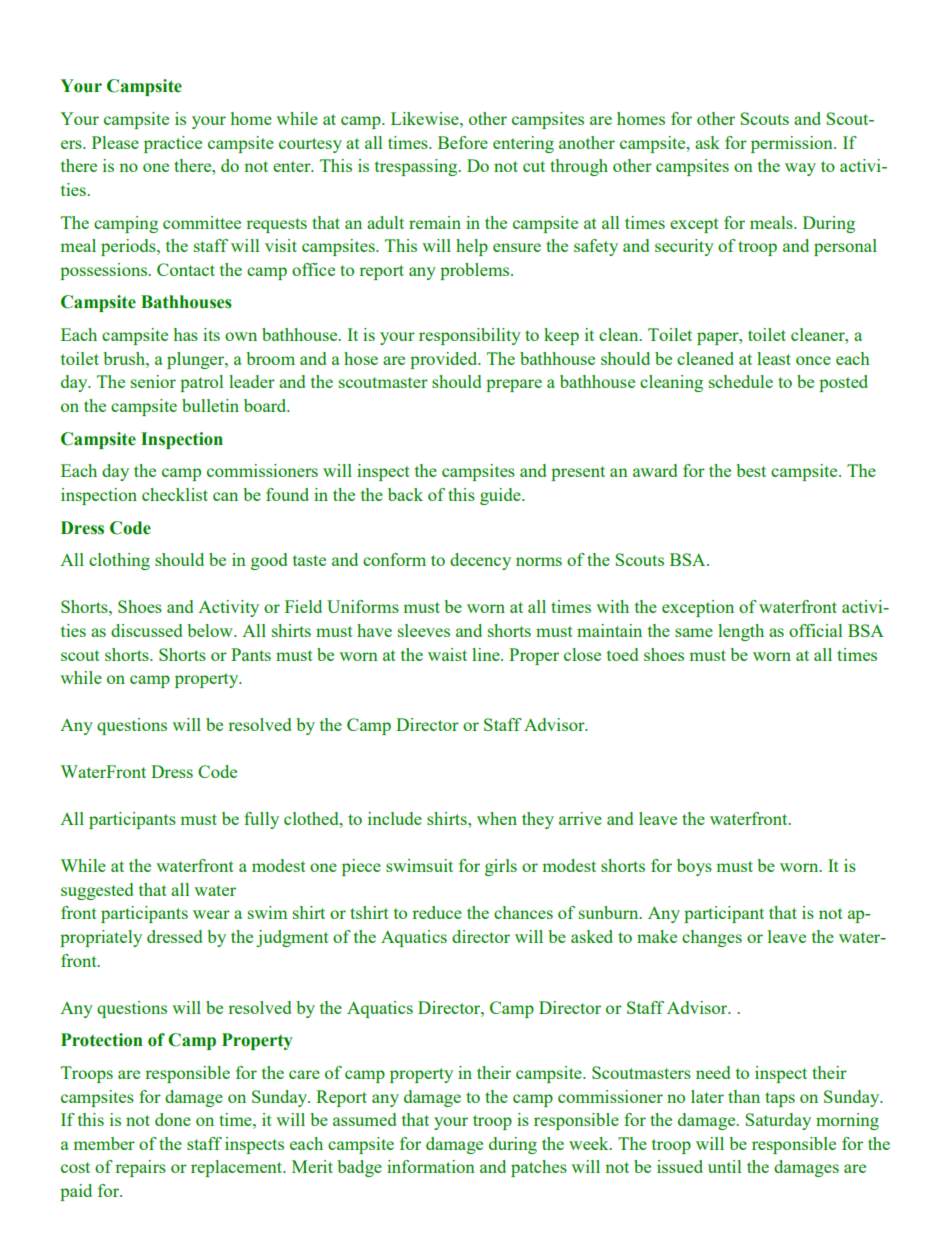 The height and width of the page is (1233, 952). What do you see at coordinates (146, 630) in the page?
I see `discussed` at bounding box center [146, 630].
